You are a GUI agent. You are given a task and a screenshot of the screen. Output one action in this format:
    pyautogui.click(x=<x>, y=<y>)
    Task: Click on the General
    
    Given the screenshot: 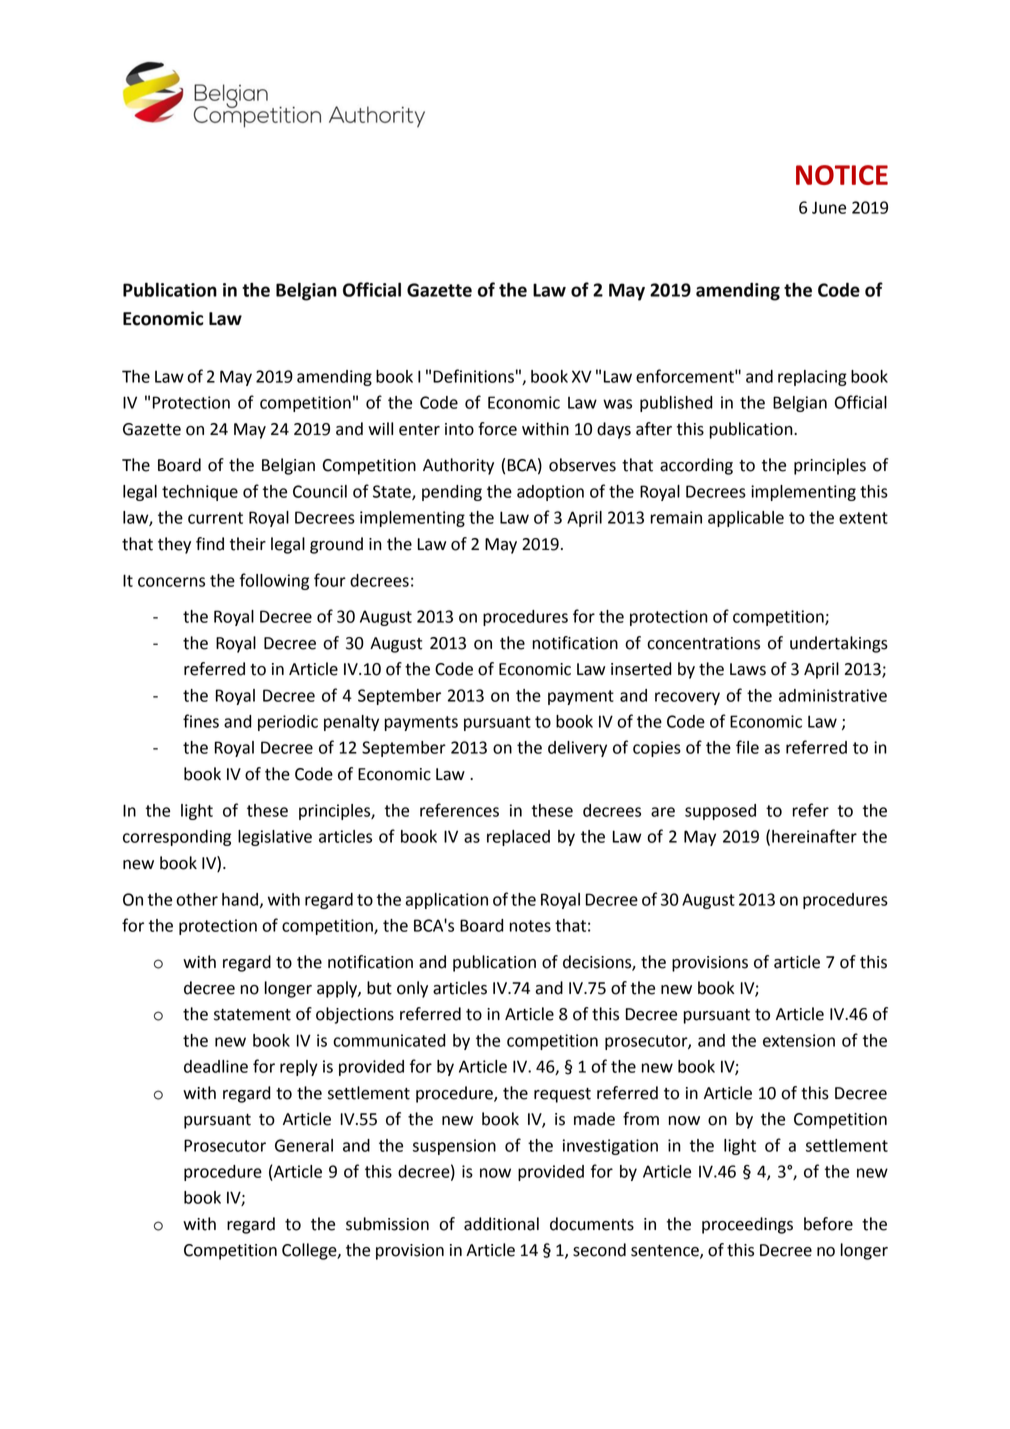 What is the action you would take?
    pyautogui.click(x=304, y=1145)
